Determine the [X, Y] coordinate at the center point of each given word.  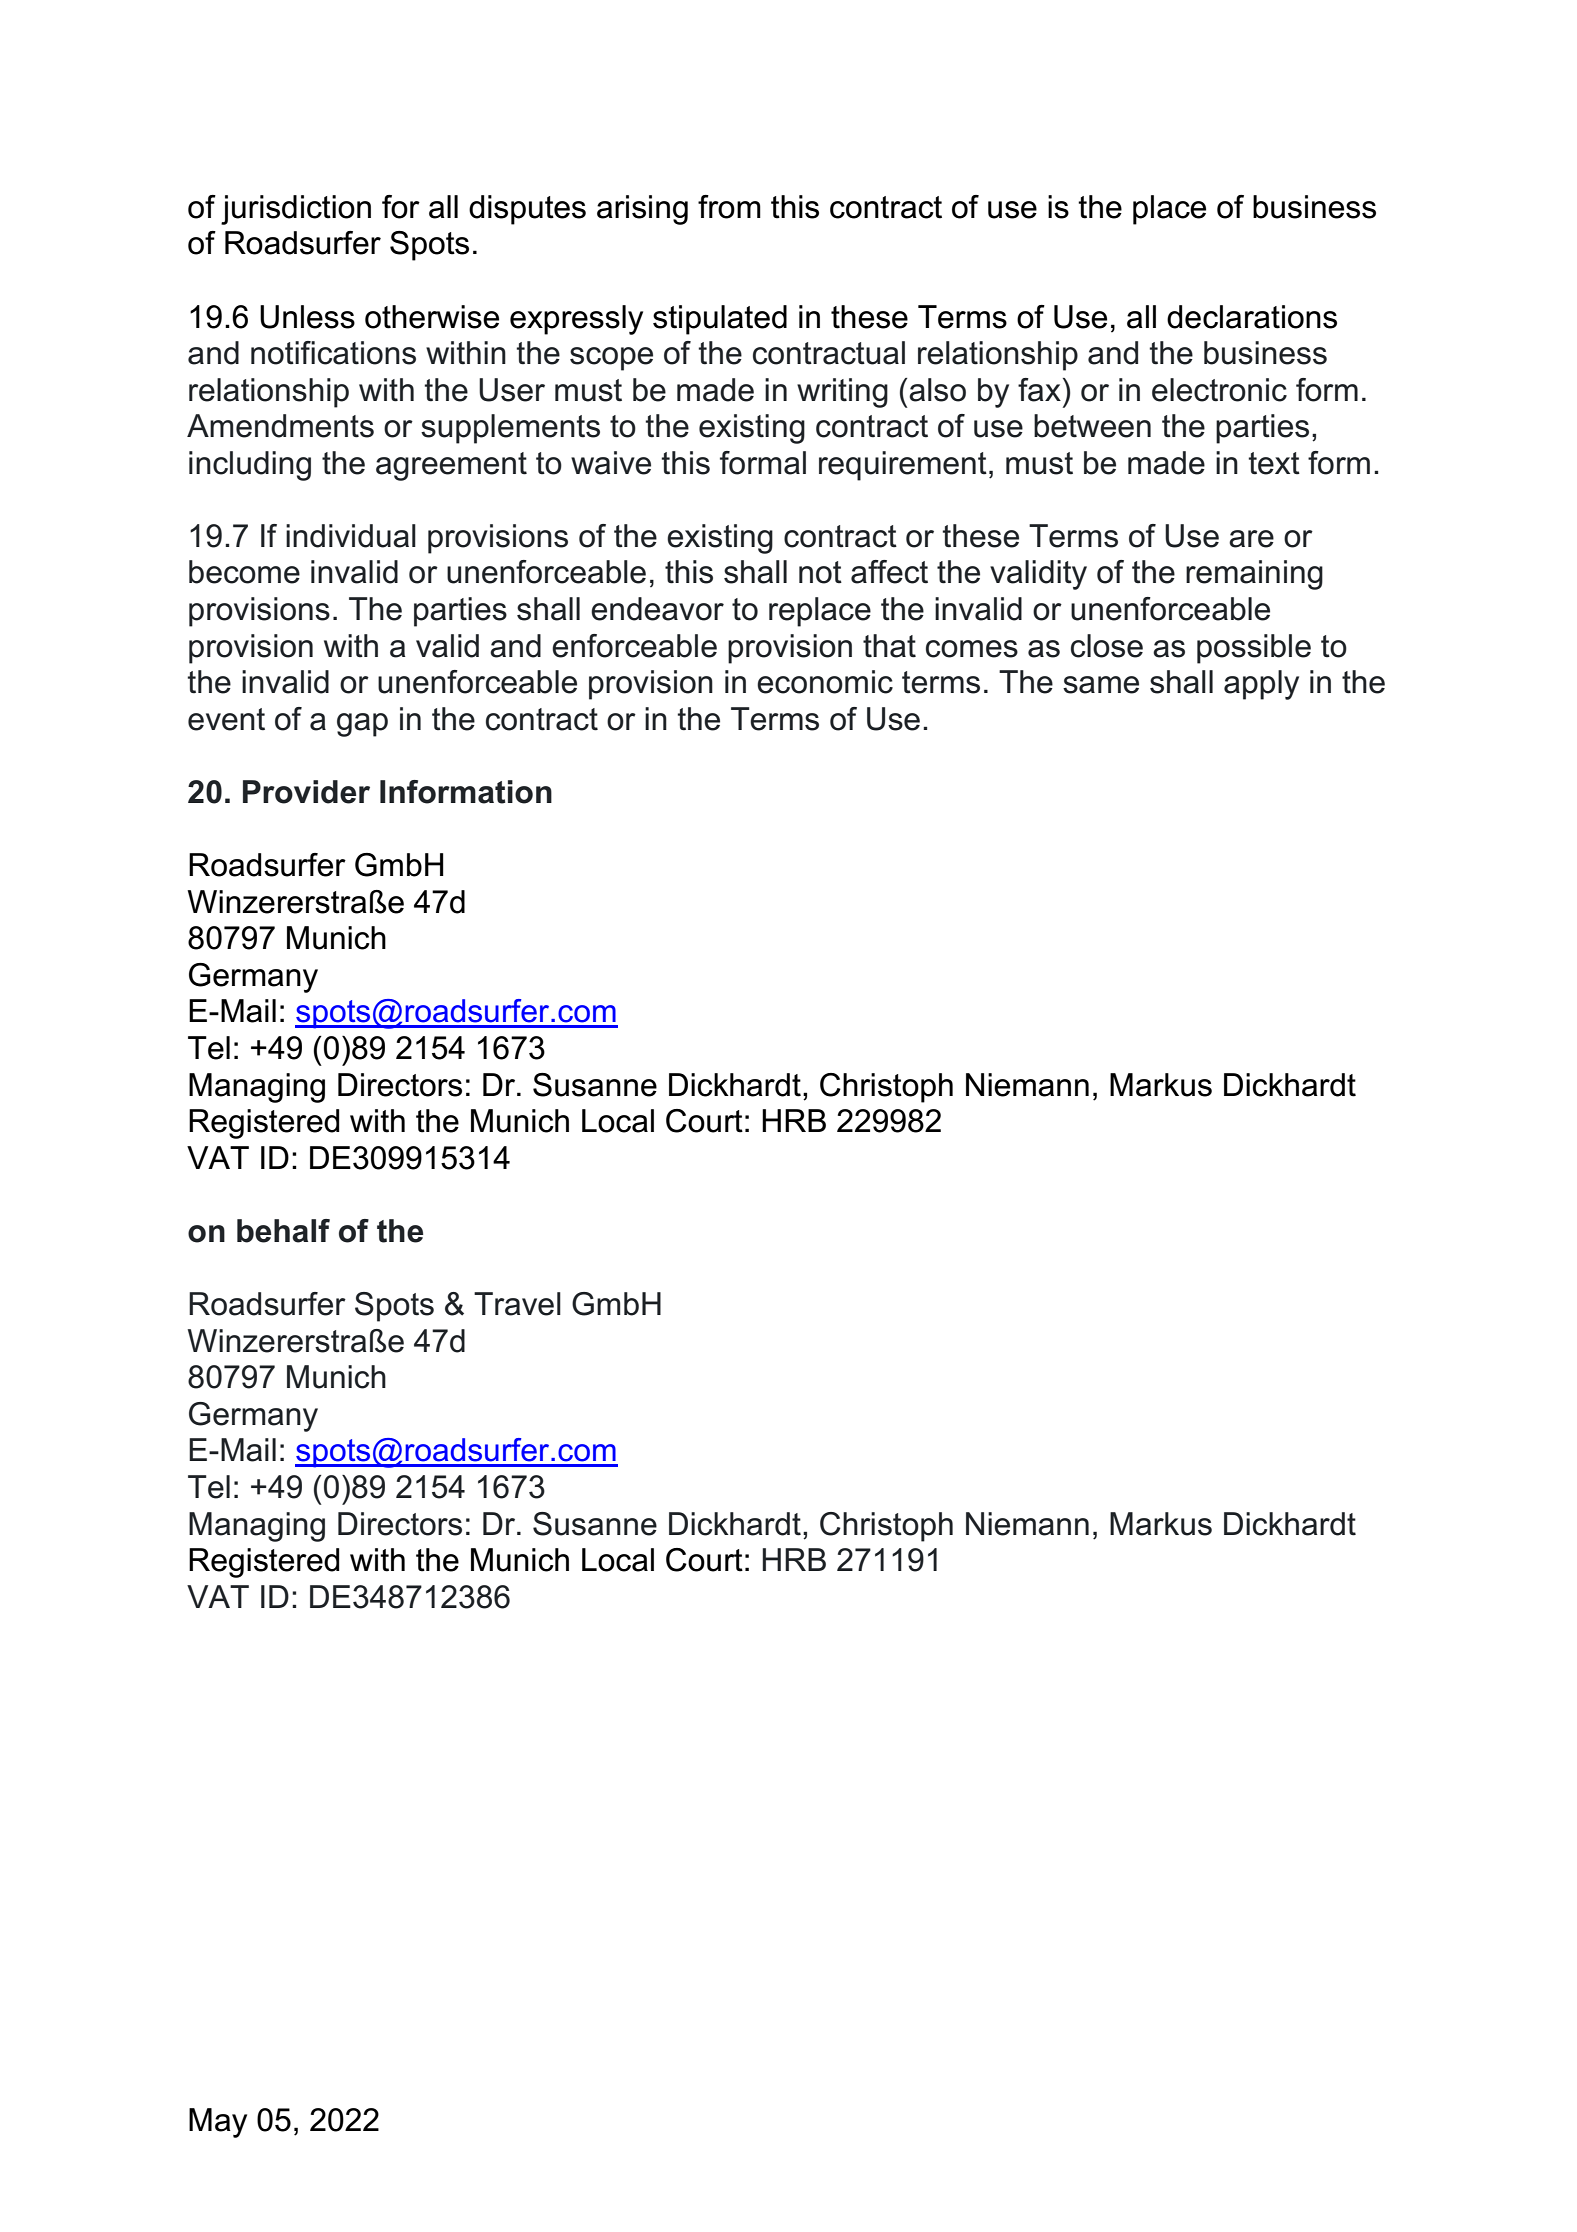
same [1101, 685]
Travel [517, 1304]
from [729, 207]
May [218, 2123]
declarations [1252, 317]
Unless [307, 317]
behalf [283, 1231]
